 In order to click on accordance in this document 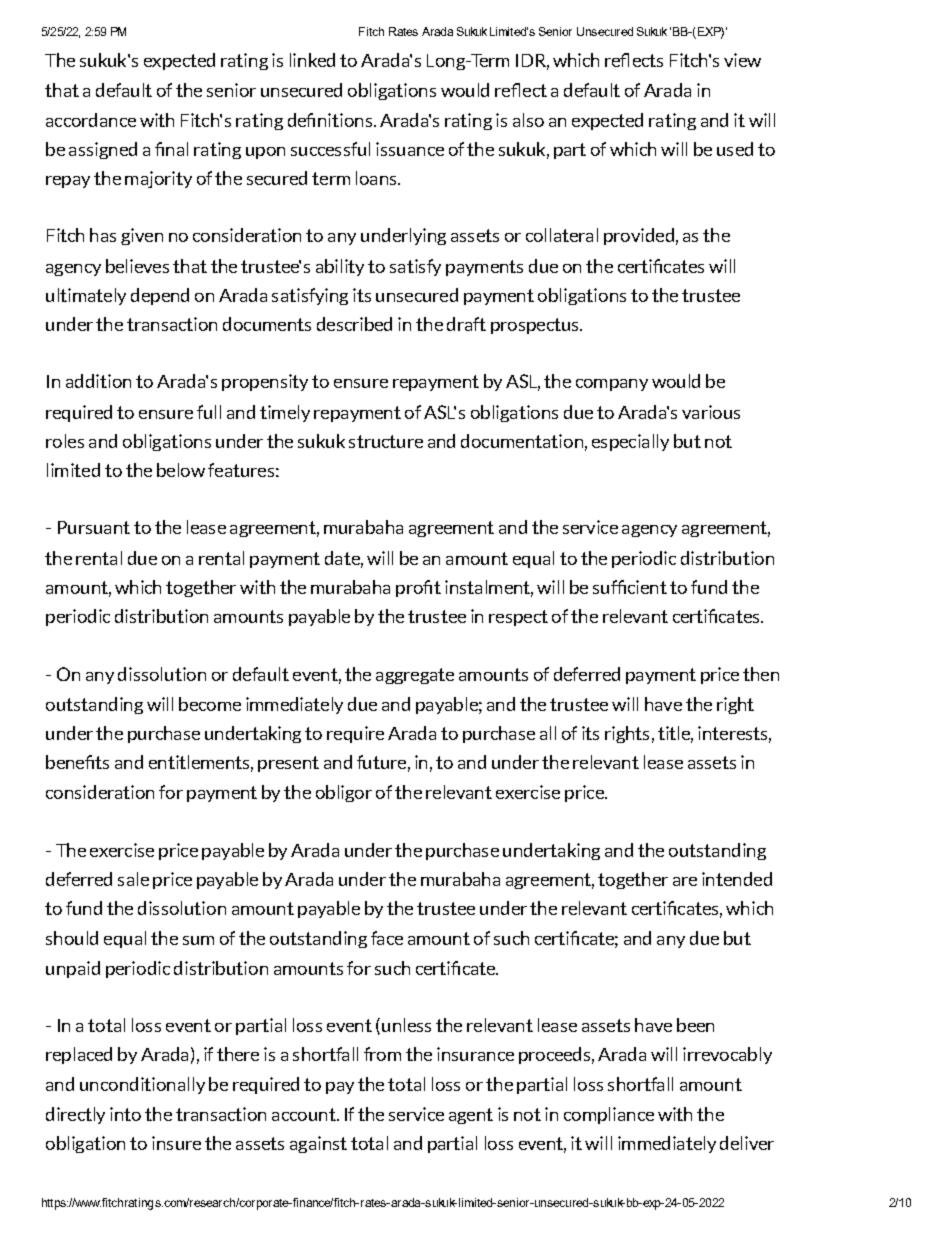, I will do `click(91, 120)`.
